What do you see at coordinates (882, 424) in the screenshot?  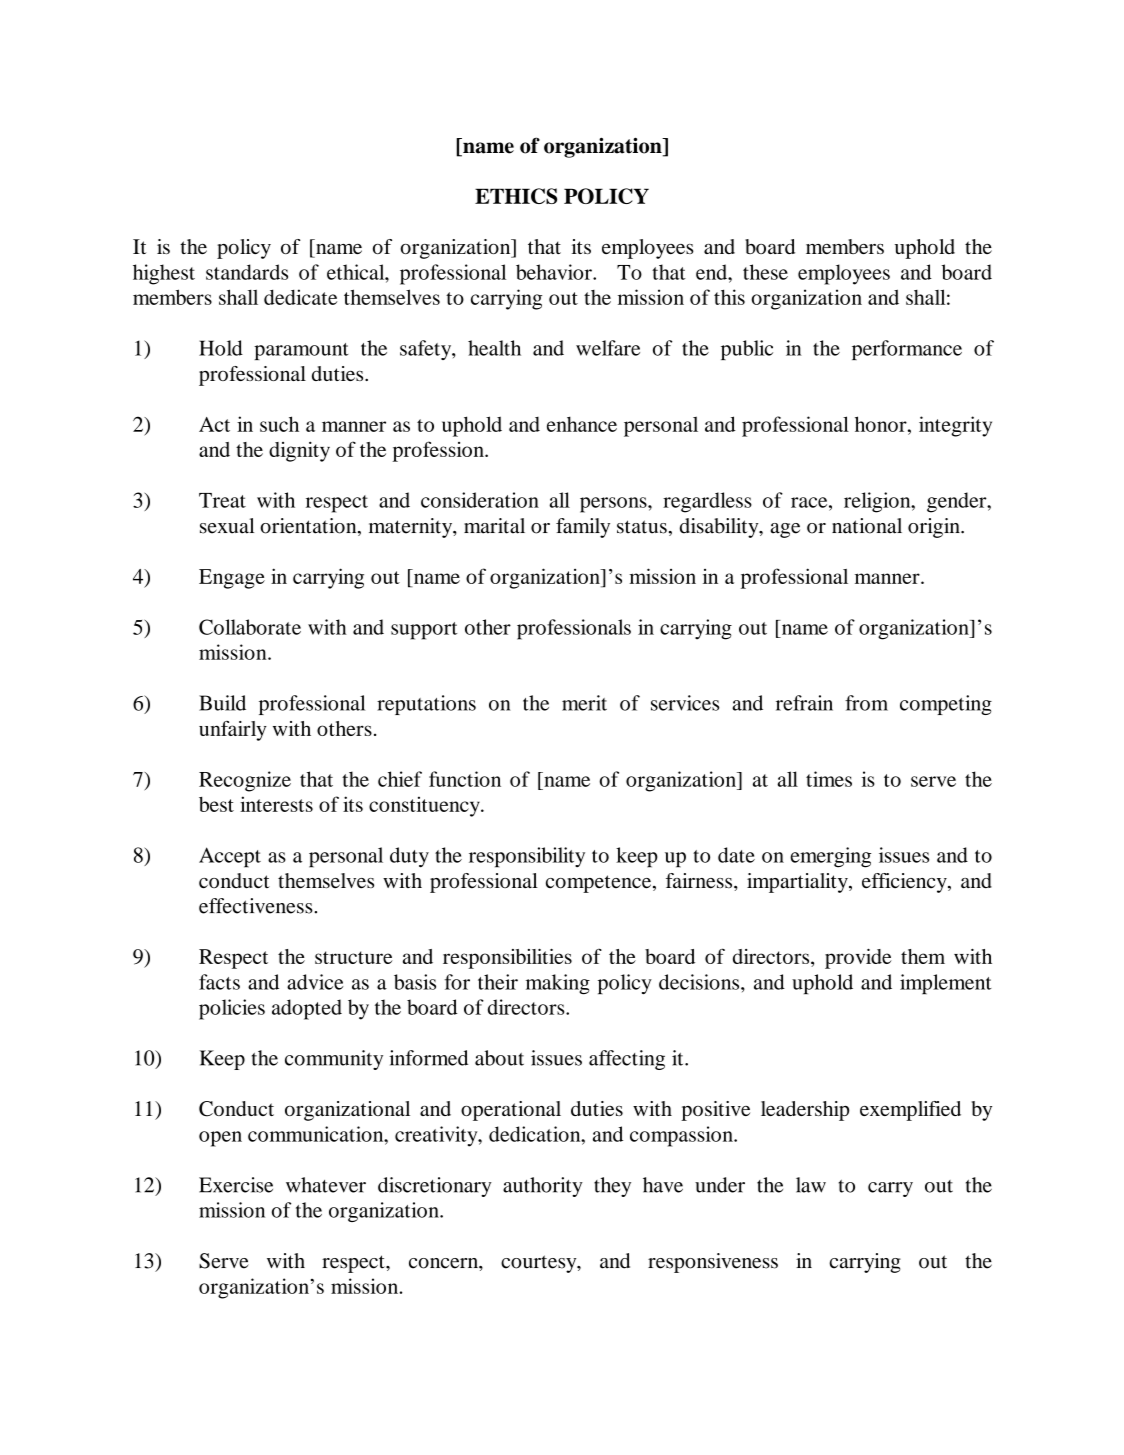 I see `honor` at bounding box center [882, 424].
